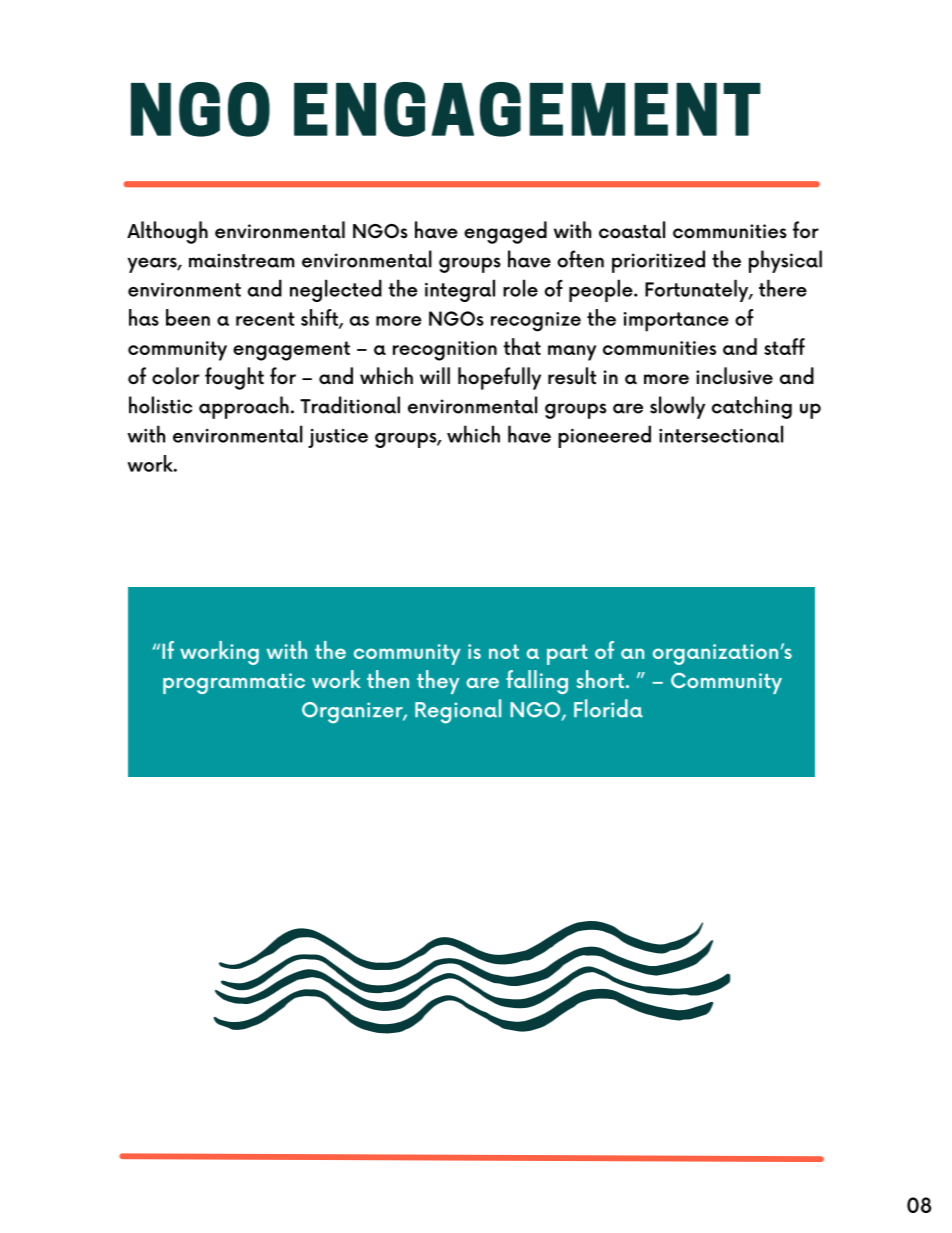  I want to click on intersectional, so click(721, 434).
